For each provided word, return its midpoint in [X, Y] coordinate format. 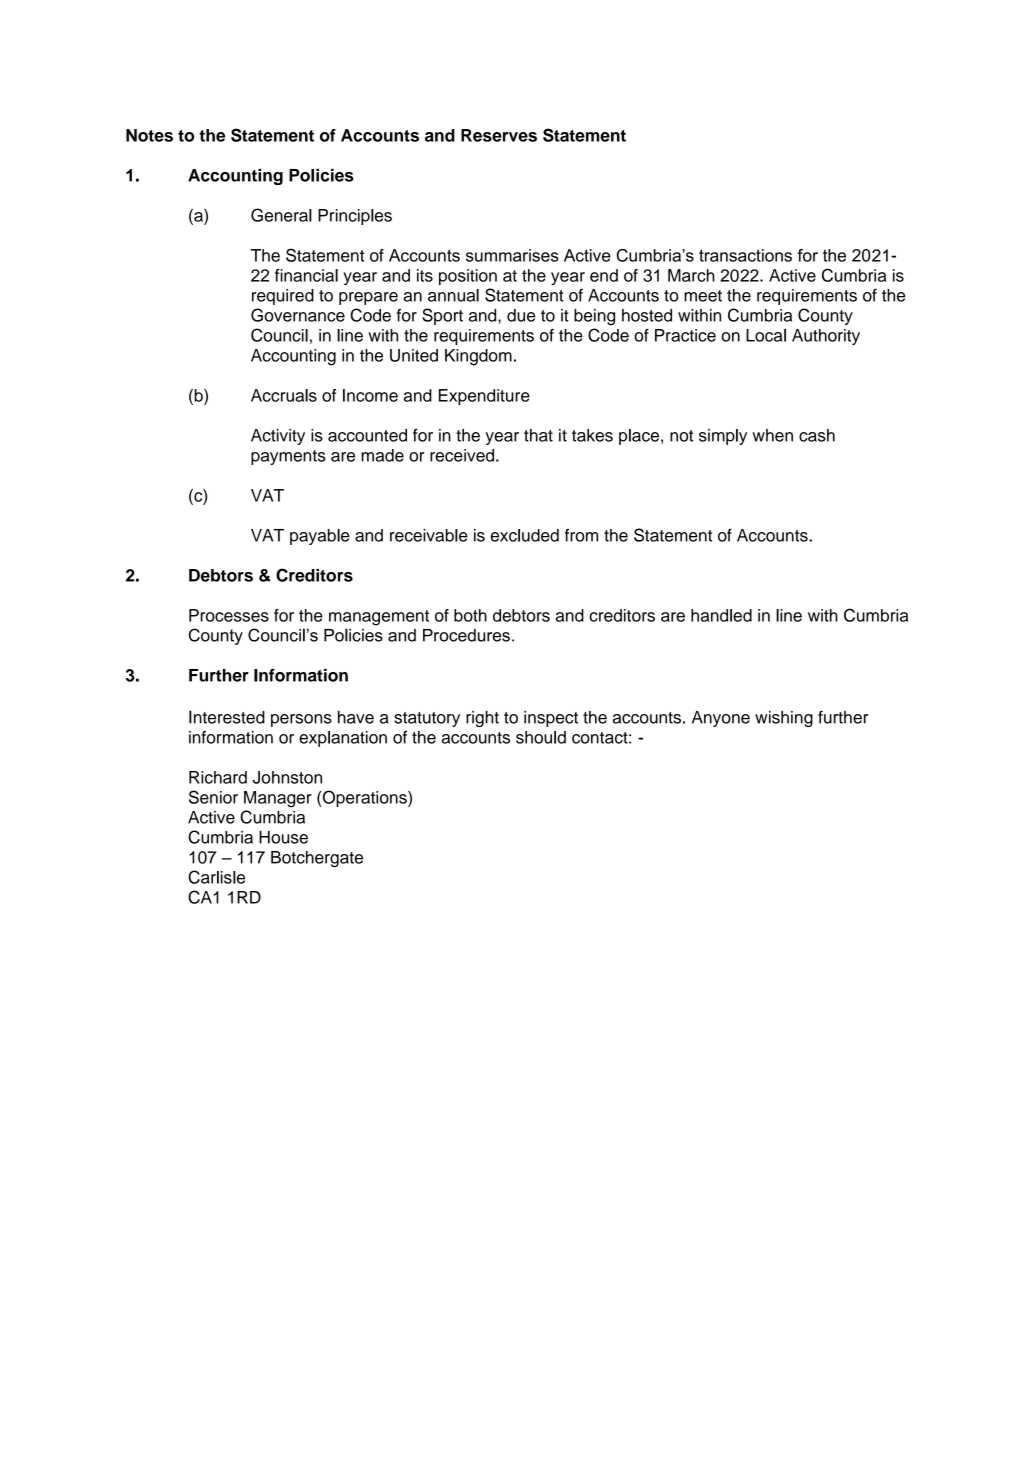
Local [766, 335]
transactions [745, 255]
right [482, 719]
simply [723, 437]
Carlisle [216, 877]
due [521, 315]
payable [320, 537]
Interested [227, 717]
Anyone [721, 719]
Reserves [499, 135]
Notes [149, 135]
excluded [525, 535]
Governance [298, 315]
